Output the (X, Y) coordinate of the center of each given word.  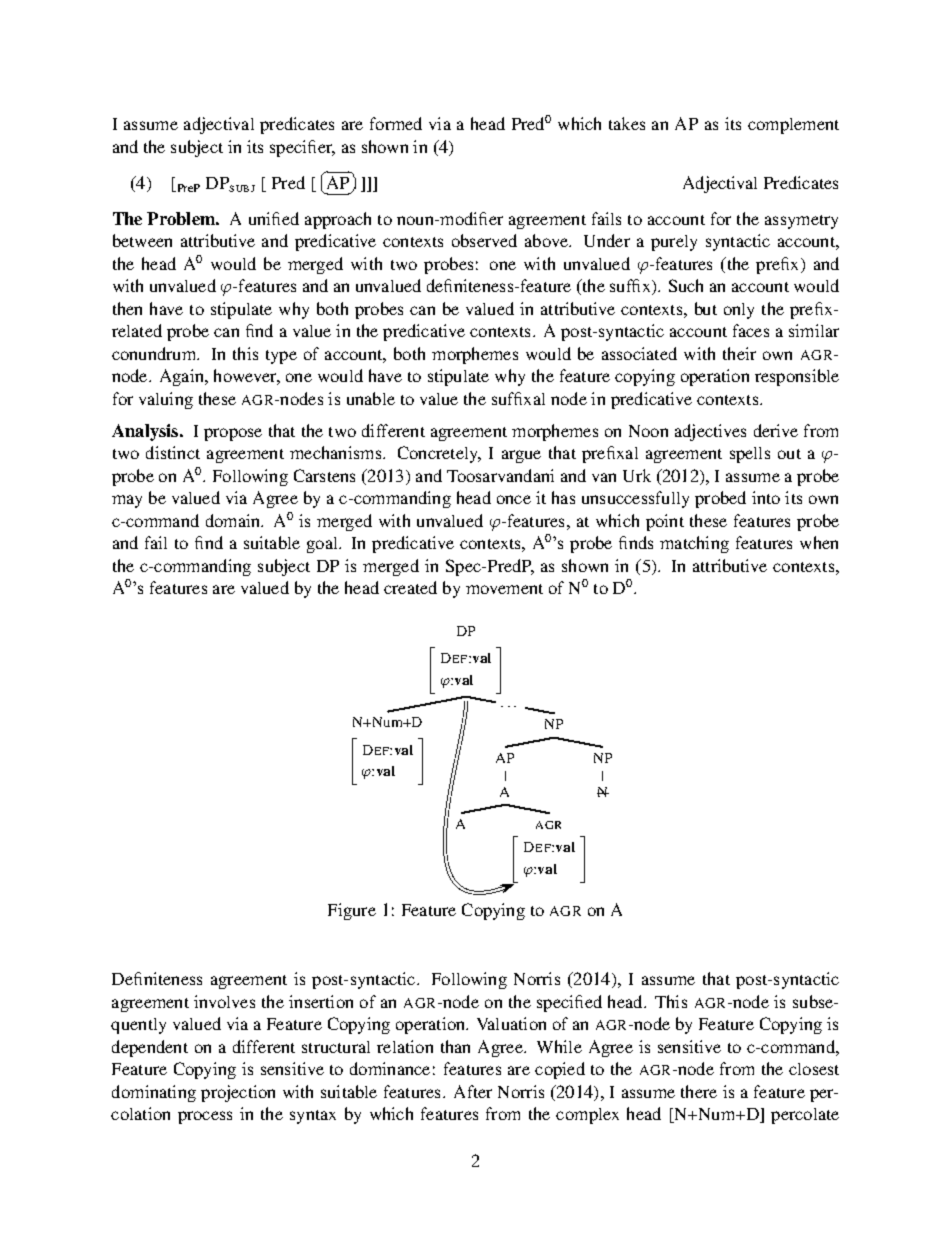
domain (234, 520)
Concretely (439, 454)
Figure (352, 911)
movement (504, 589)
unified (274, 218)
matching (694, 544)
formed (396, 123)
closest (814, 1069)
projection (238, 1093)
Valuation (511, 1023)
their (739, 353)
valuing (166, 400)
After (473, 1091)
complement (793, 126)
